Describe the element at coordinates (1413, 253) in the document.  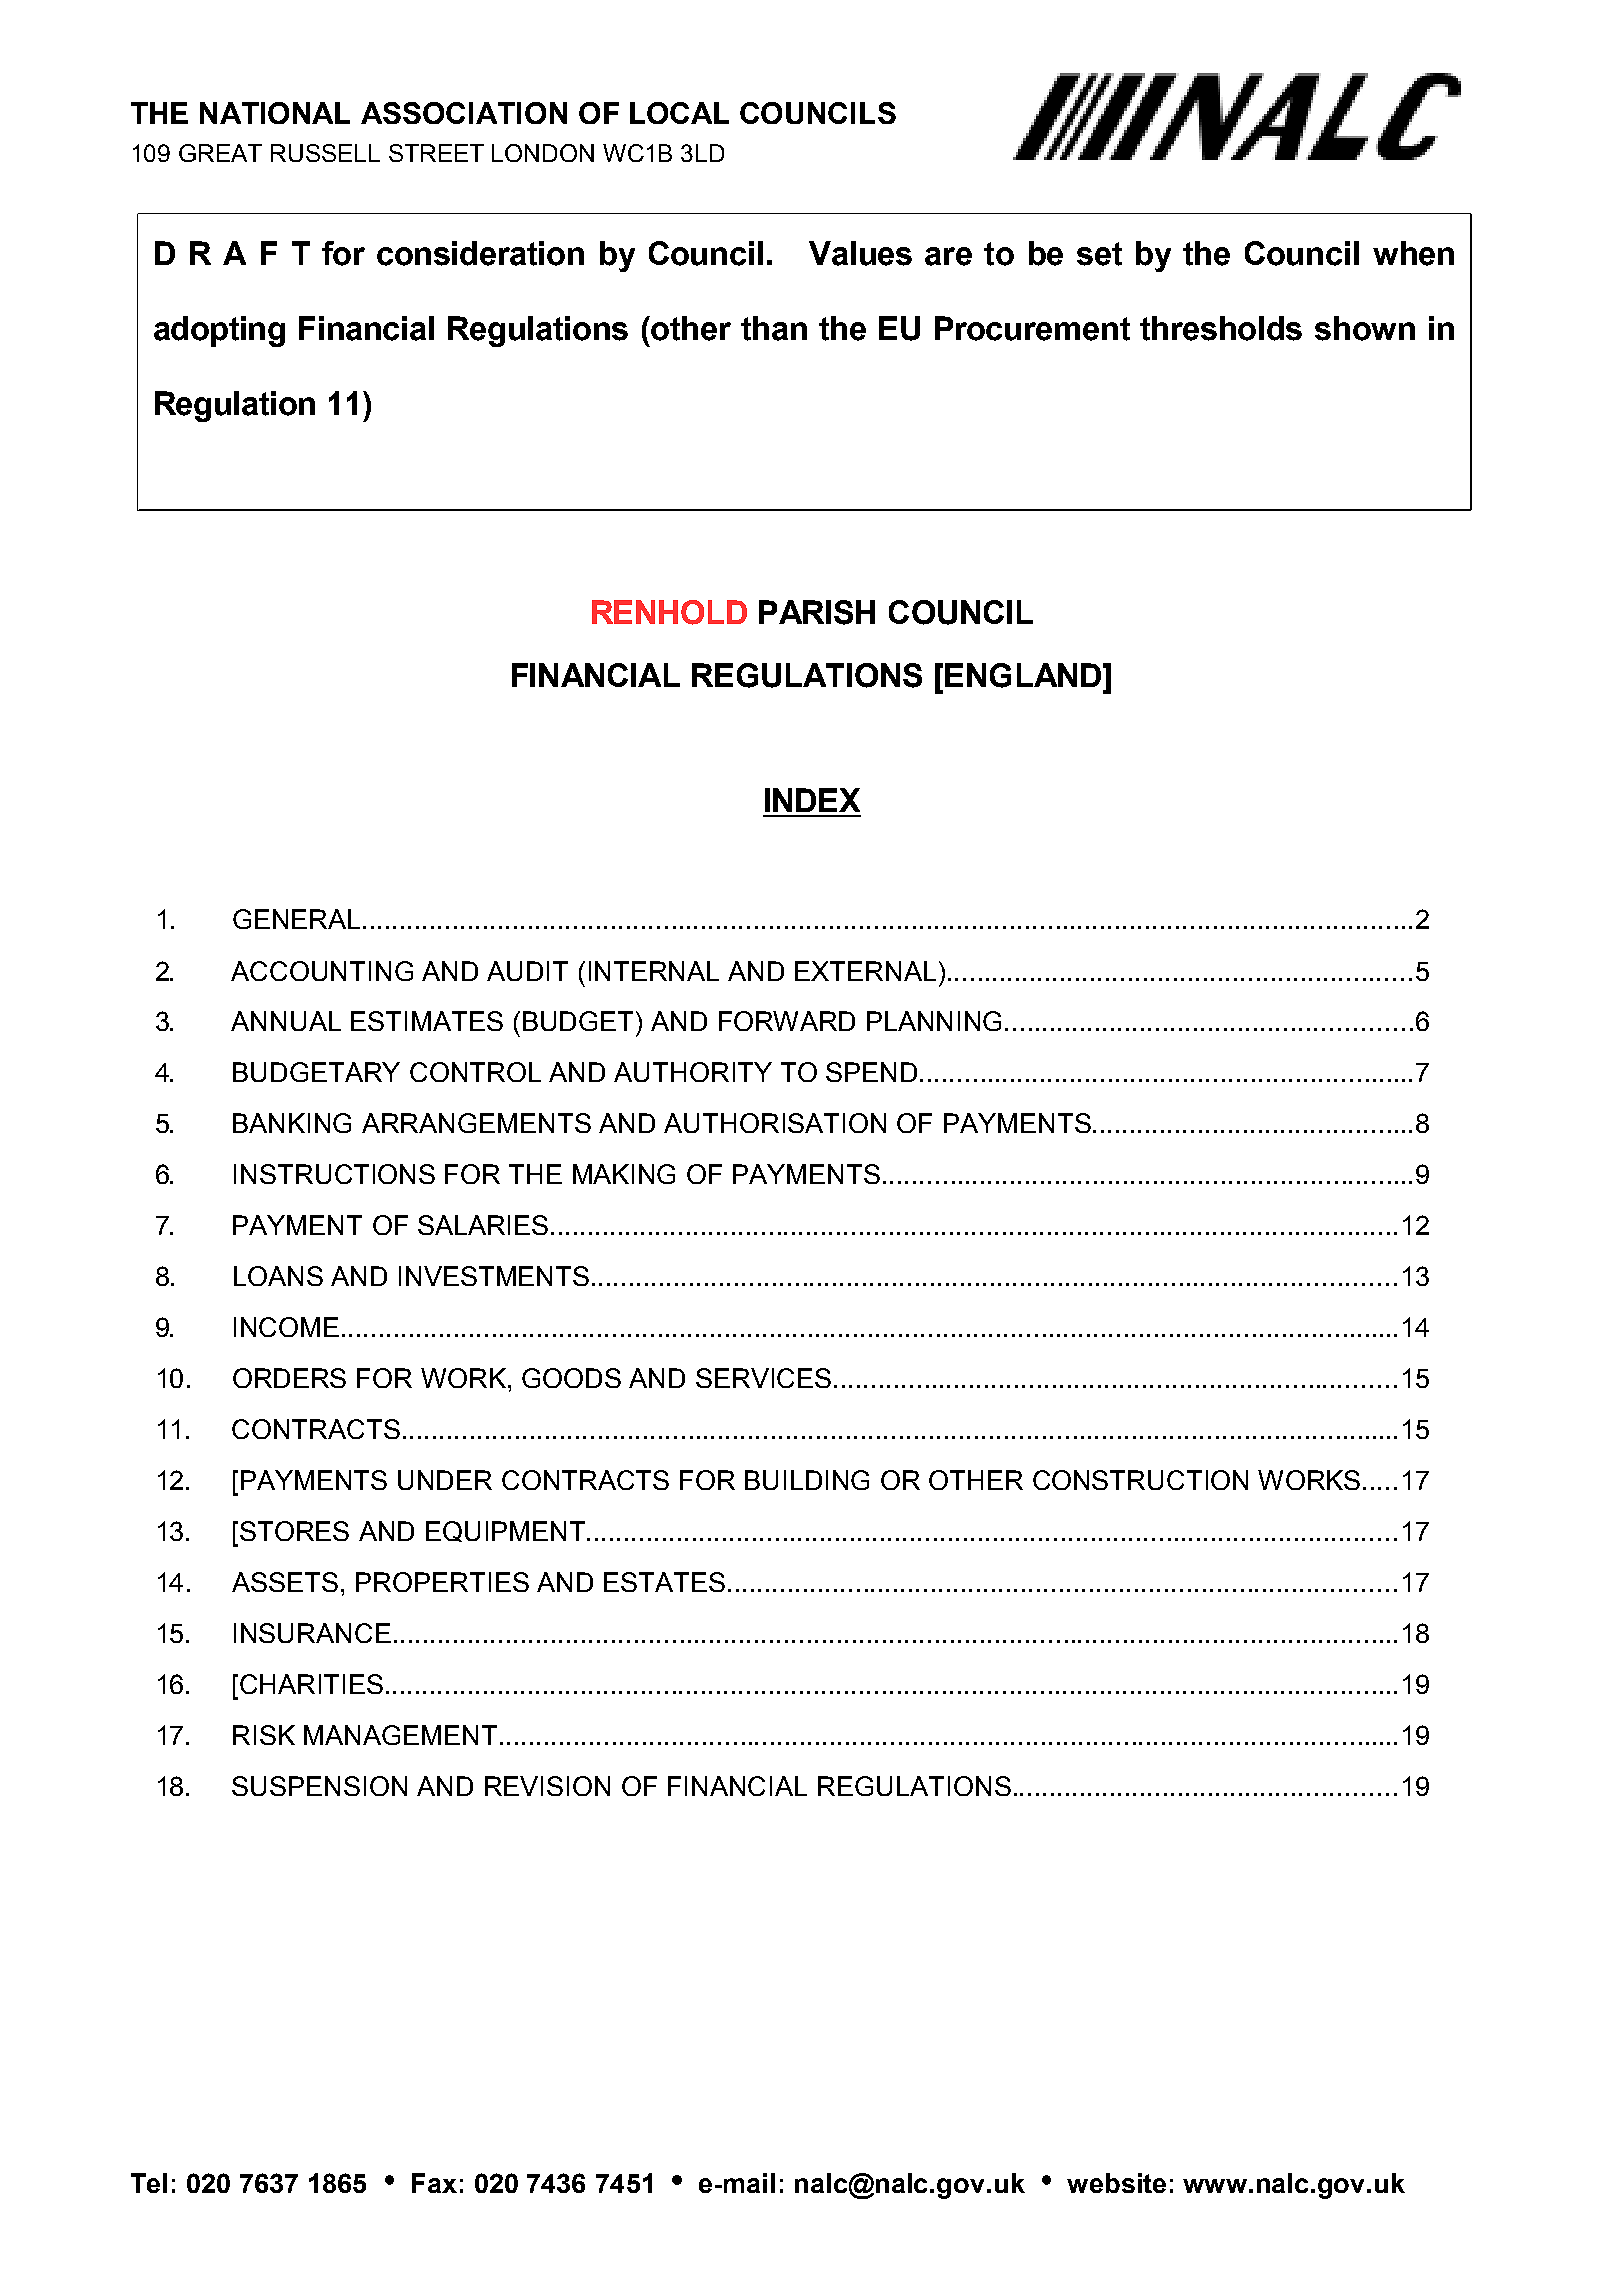
I see `when` at that location.
